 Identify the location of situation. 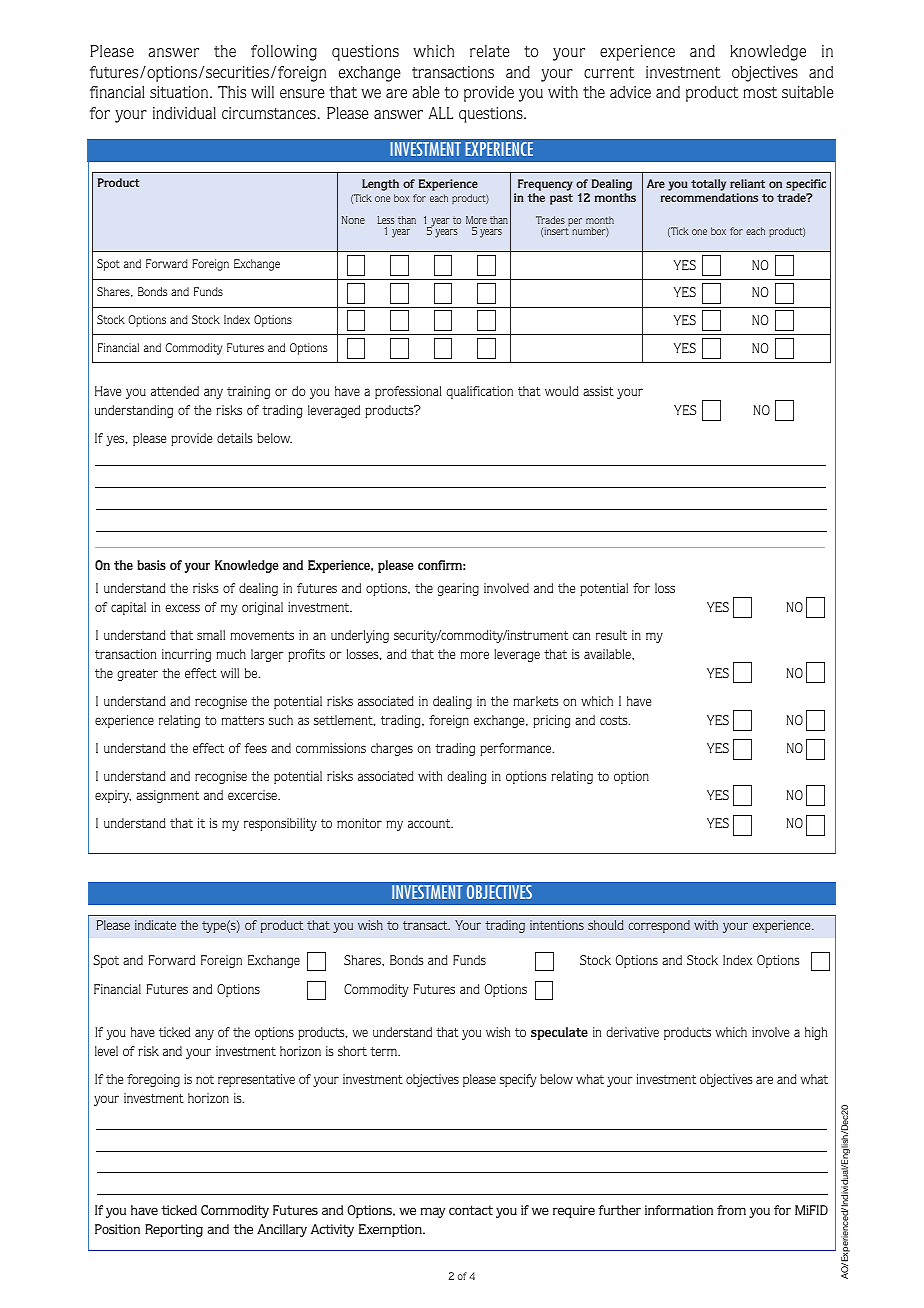
(180, 92).
